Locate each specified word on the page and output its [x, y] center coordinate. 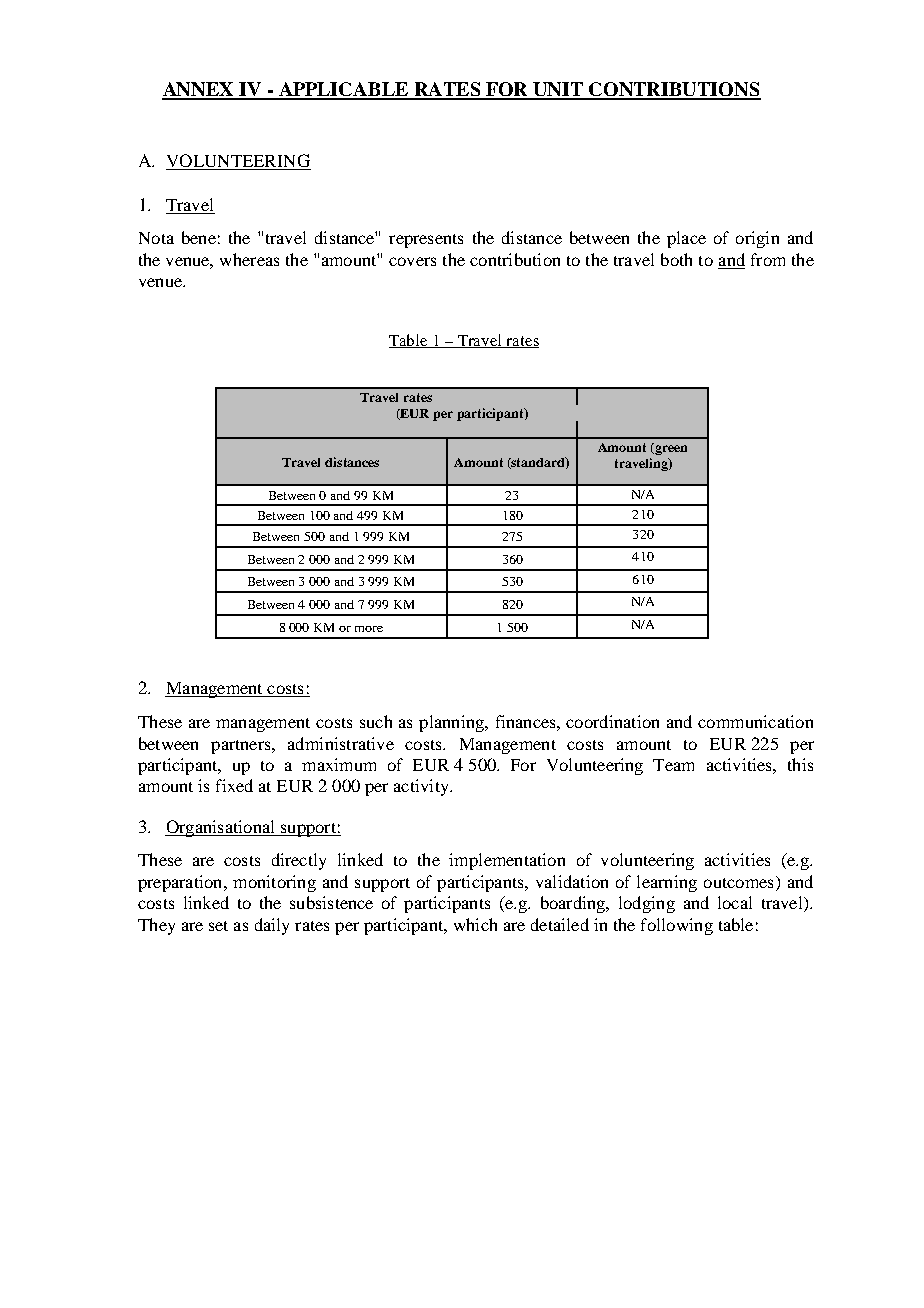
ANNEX [199, 90]
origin [757, 239]
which [475, 924]
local [735, 902]
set [218, 926]
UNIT [559, 90]
